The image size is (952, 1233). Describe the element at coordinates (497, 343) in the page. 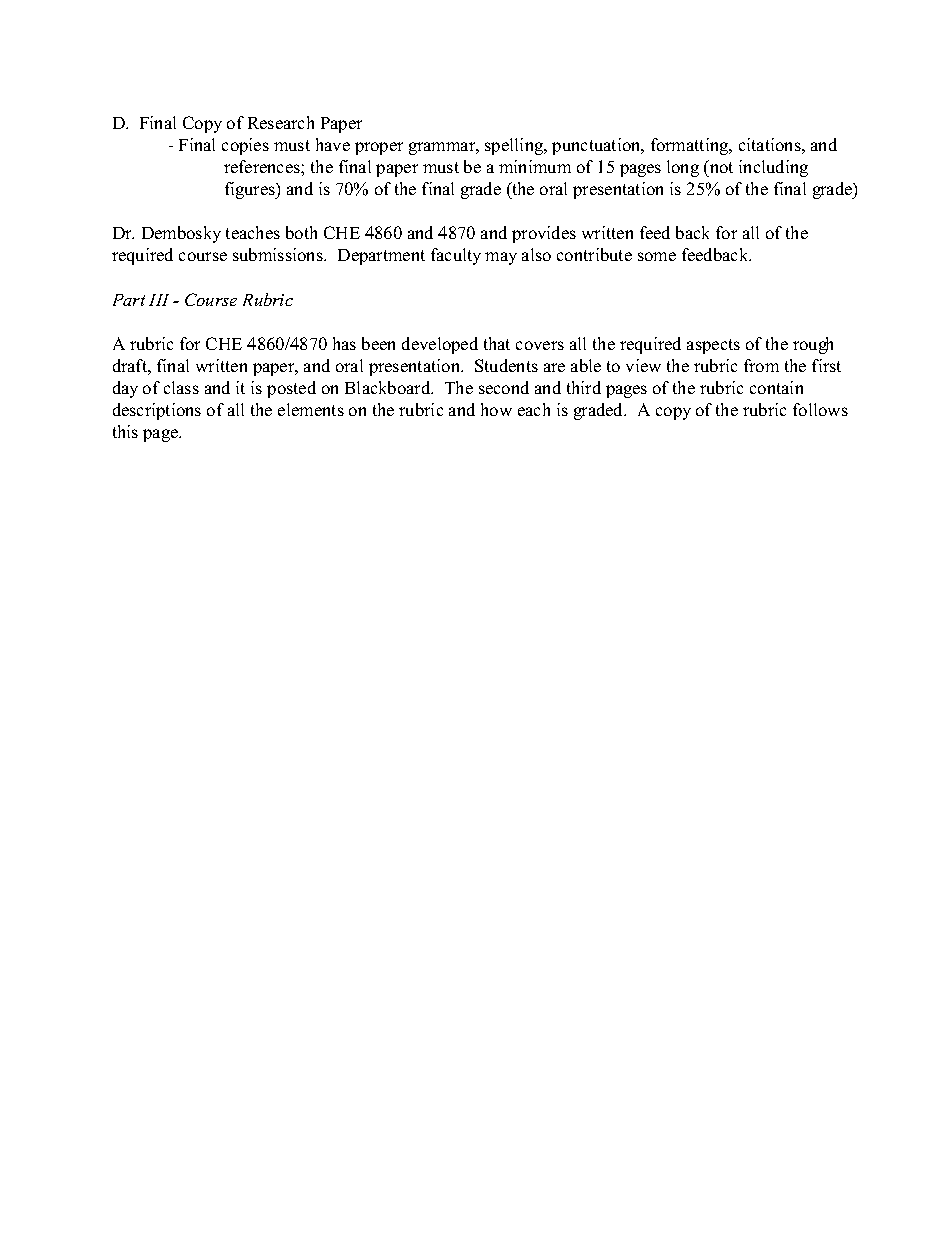

I see `that` at that location.
